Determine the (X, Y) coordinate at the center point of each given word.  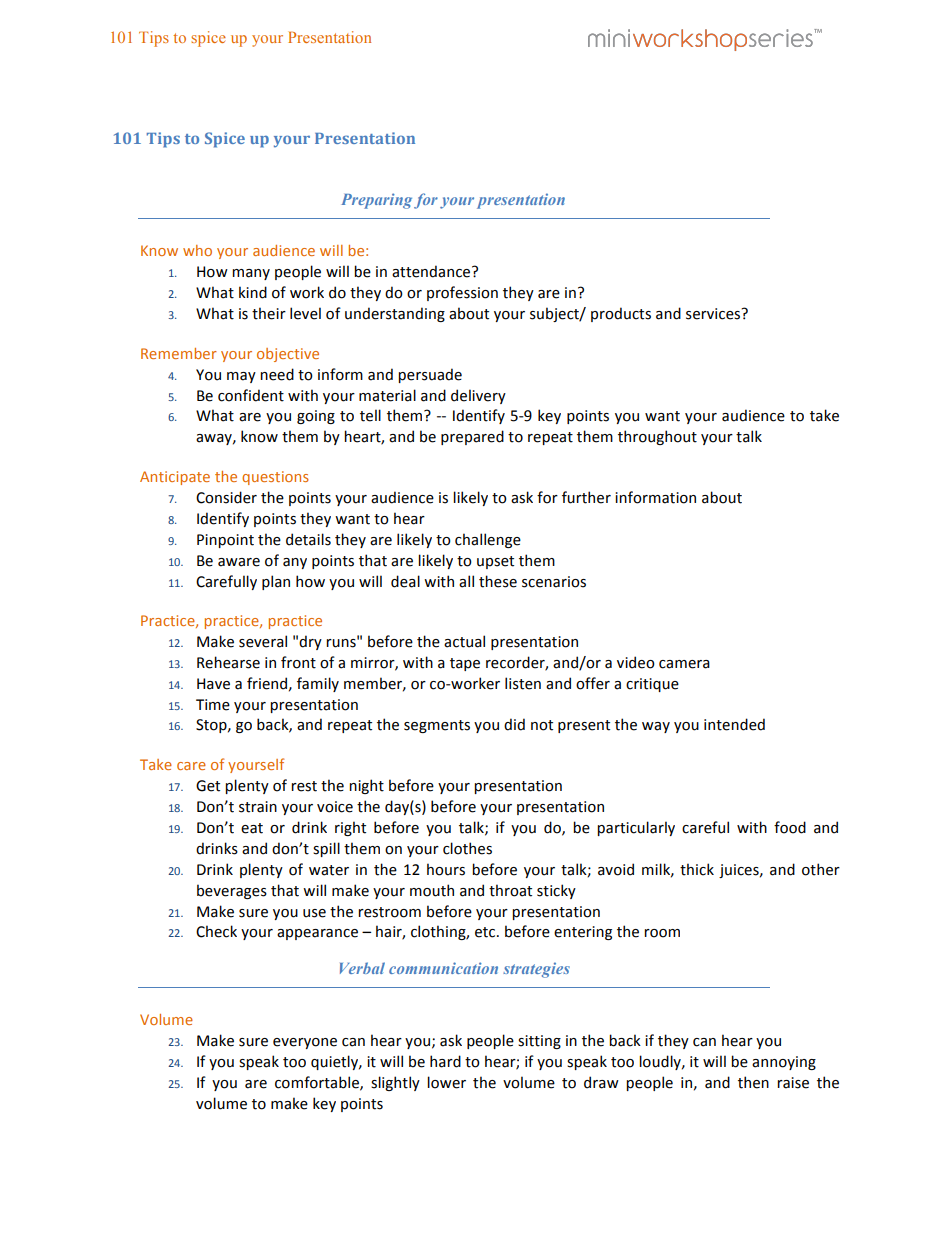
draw (601, 1082)
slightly (395, 1083)
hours (446, 869)
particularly (636, 828)
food (790, 827)
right (350, 828)
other (821, 869)
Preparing (376, 201)
